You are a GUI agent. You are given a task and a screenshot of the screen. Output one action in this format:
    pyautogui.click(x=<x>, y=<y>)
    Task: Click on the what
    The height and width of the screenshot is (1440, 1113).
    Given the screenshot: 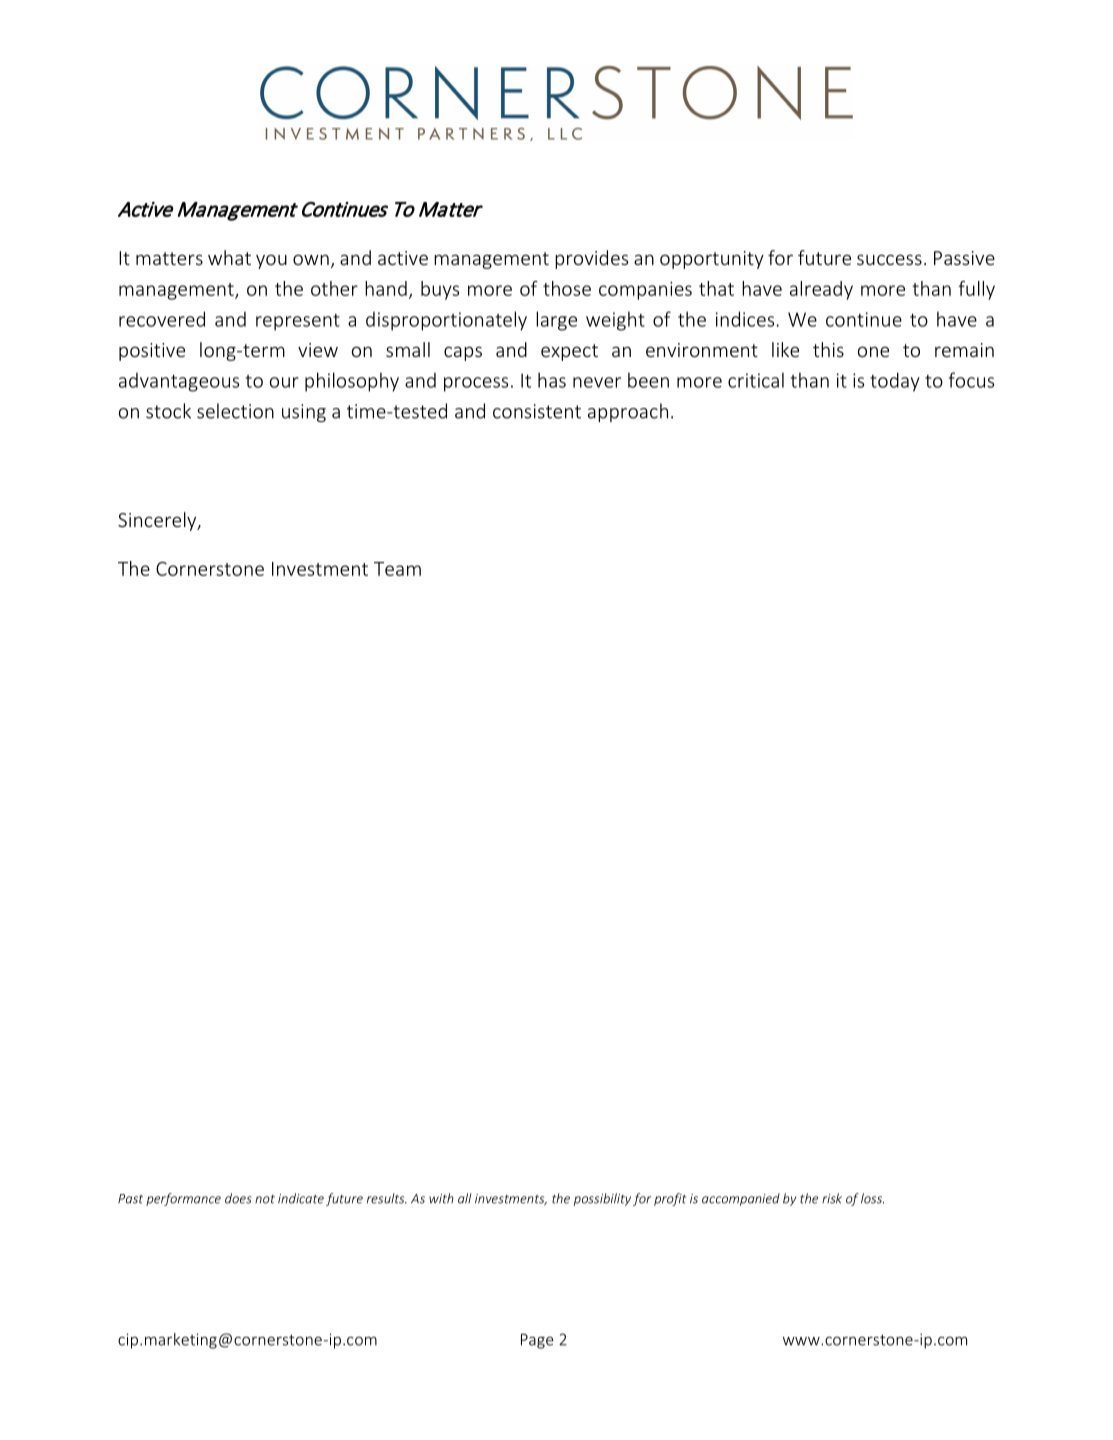 What is the action you would take?
    pyautogui.click(x=229, y=257)
